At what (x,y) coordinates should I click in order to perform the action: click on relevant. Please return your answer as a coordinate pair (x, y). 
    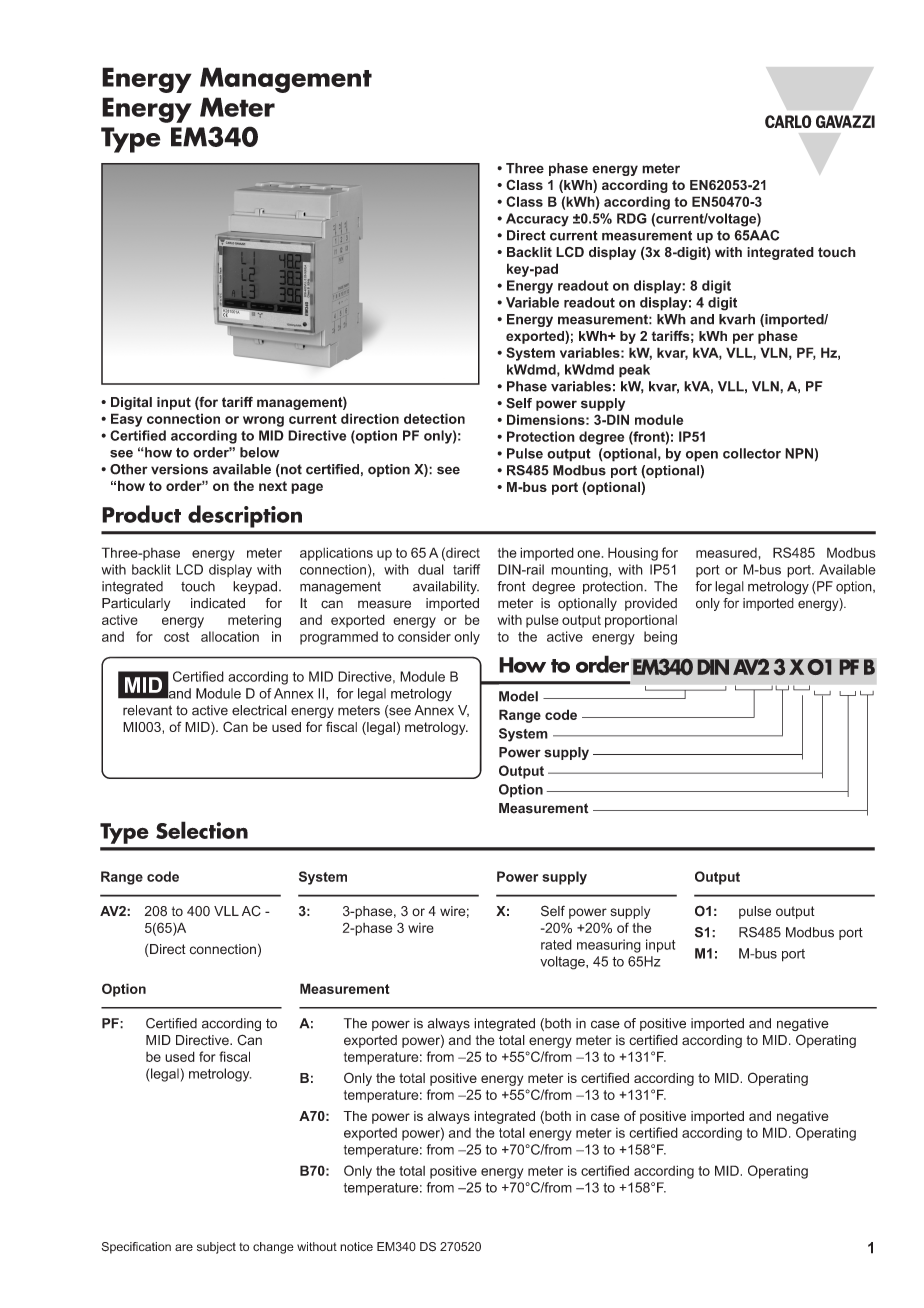
    Looking at the image, I should click on (147, 710).
